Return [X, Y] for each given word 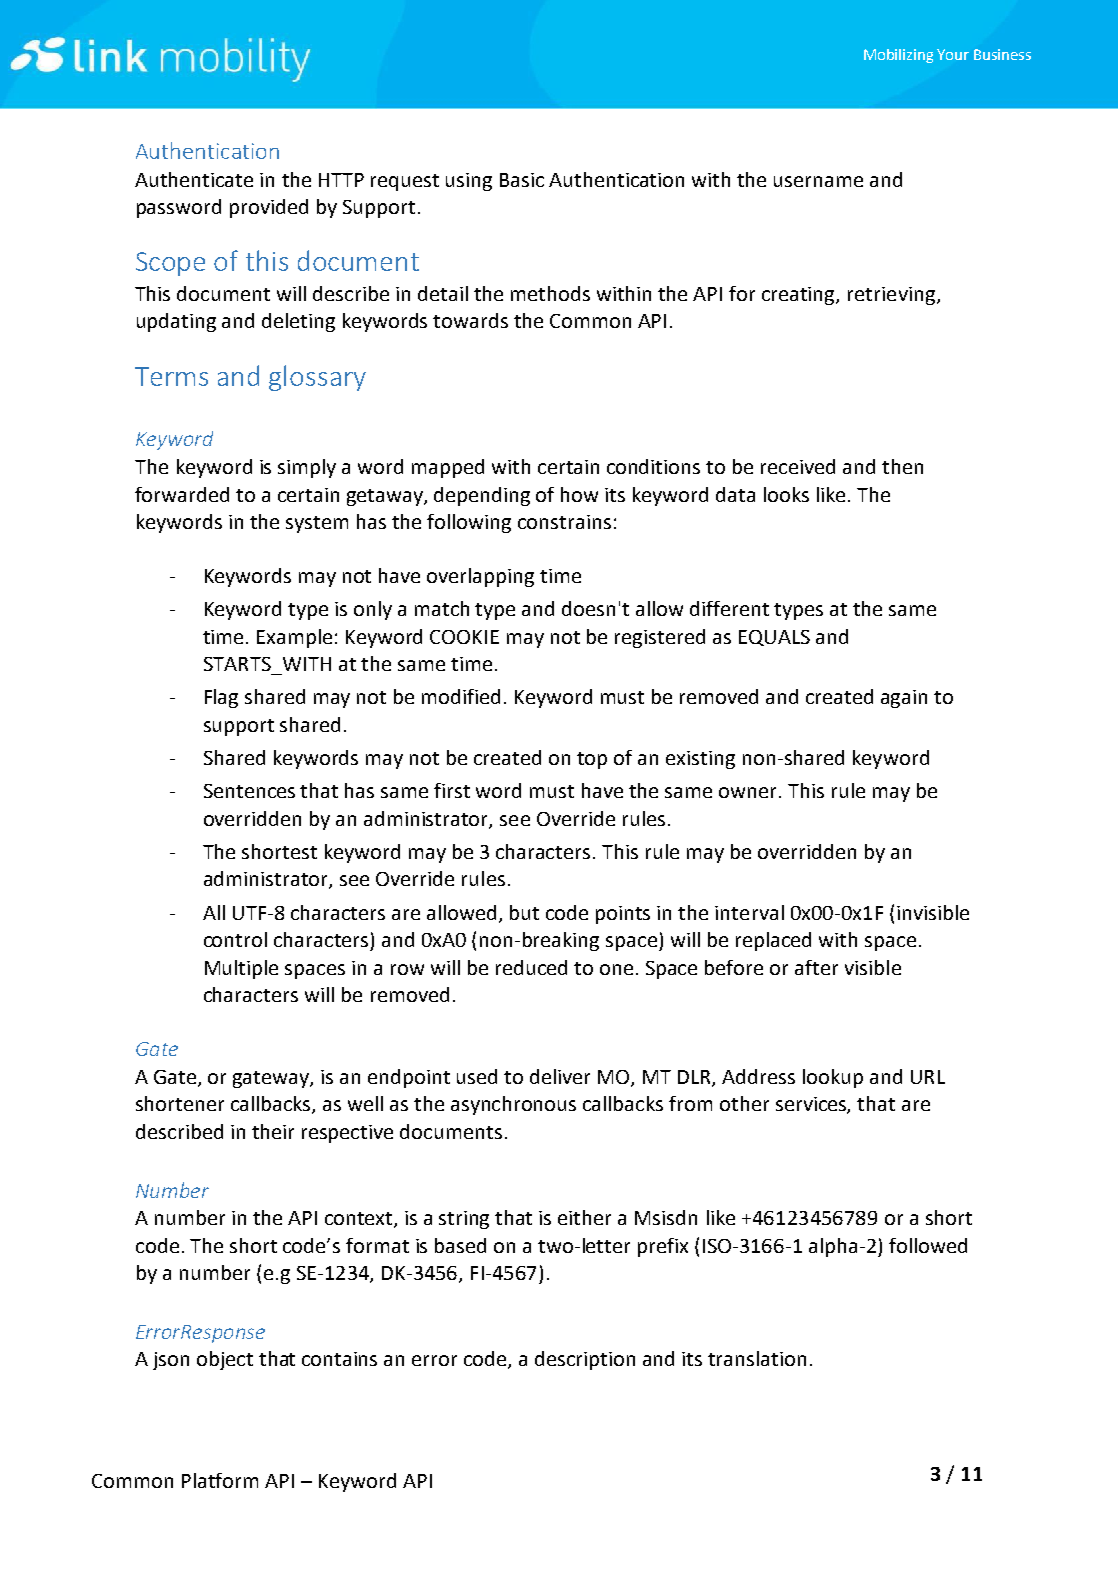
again [904, 699]
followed [928, 1245]
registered [660, 638]
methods [550, 293]
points [623, 915]
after [816, 967]
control [235, 939]
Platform [220, 1480]
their [273, 1131]
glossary [317, 378]
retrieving [891, 296]
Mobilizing [898, 56]
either [584, 1217]
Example [294, 638]
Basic [522, 180]
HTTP [341, 180]
